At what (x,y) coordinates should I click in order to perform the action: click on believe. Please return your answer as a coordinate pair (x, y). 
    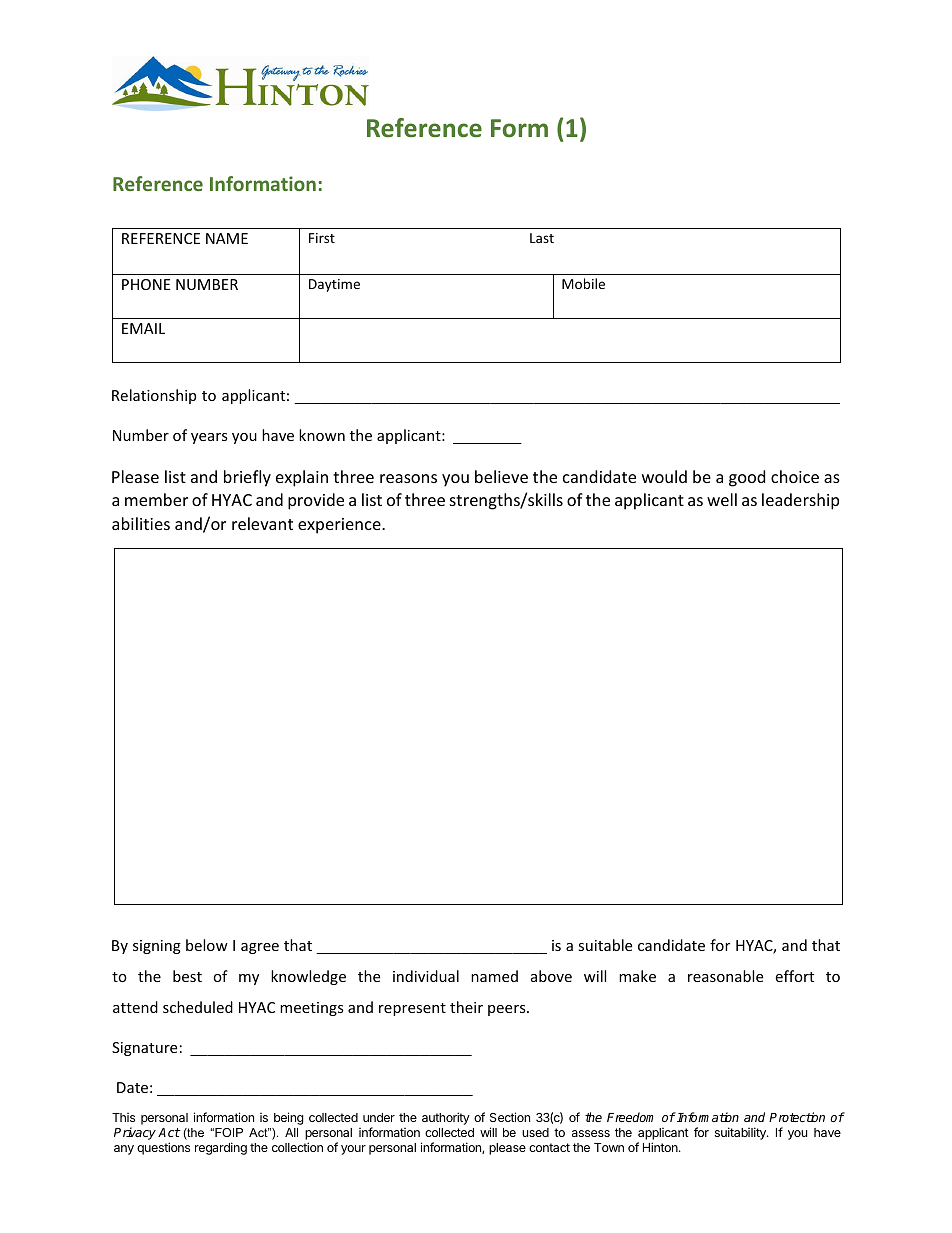
    Looking at the image, I should click on (501, 476).
